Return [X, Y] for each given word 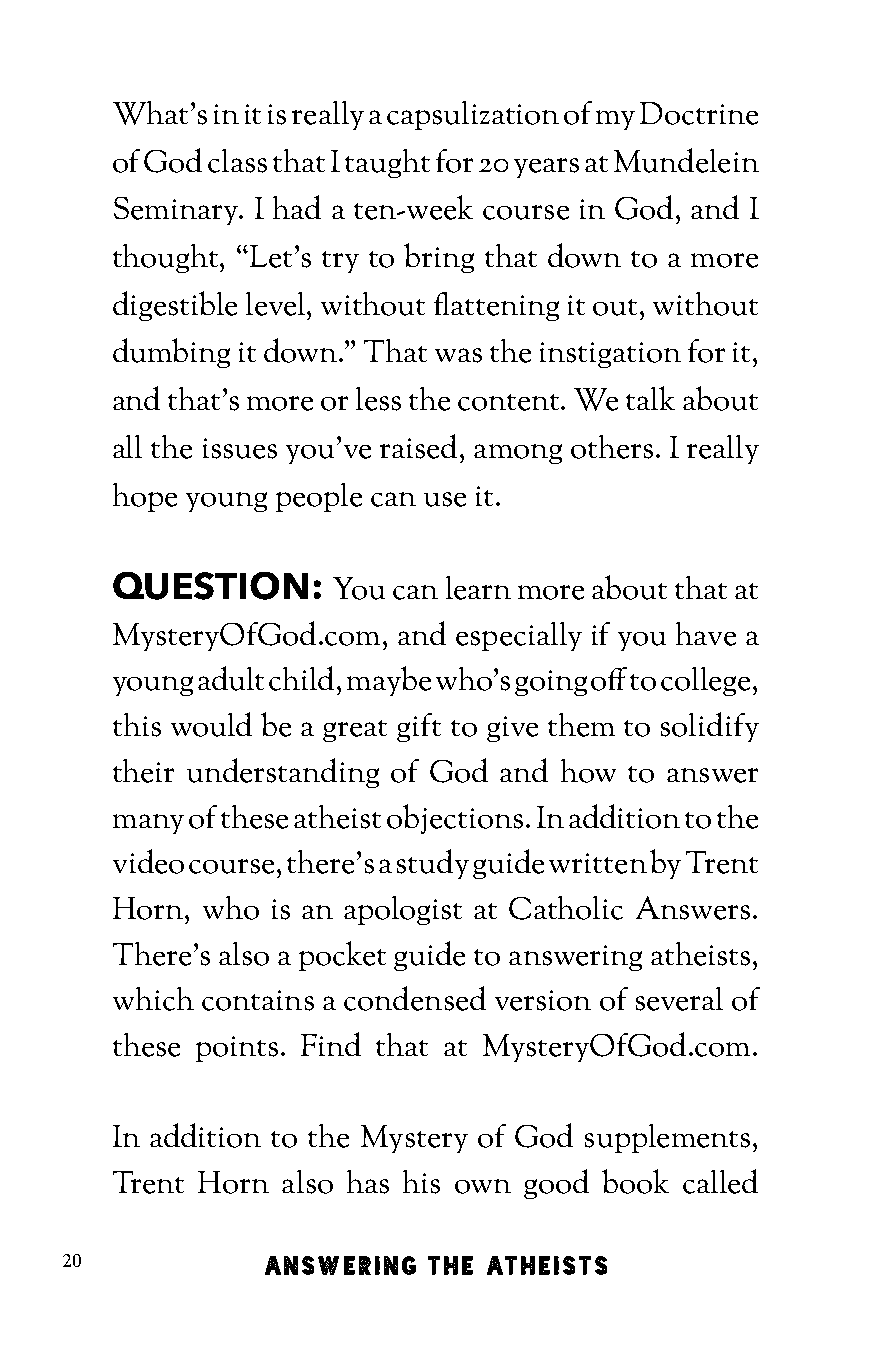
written [598, 863]
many [148, 824]
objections [455, 819]
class [237, 161]
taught [387, 163]
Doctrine [699, 113]
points [237, 1049]
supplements [667, 1138]
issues [240, 448]
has [368, 1182]
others [612, 447]
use [445, 499]
